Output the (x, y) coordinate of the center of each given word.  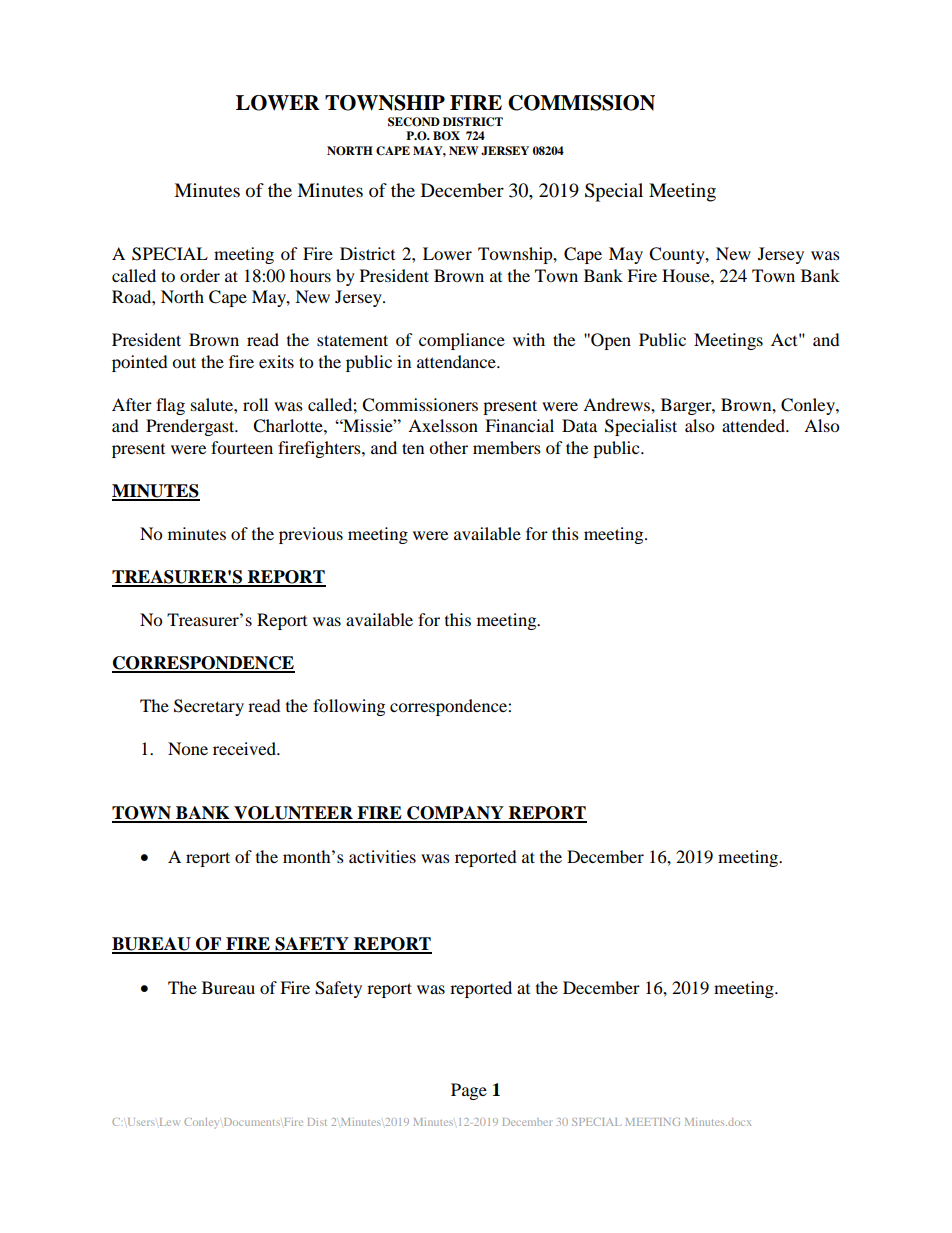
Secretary (209, 707)
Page (469, 1091)
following (349, 707)
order (200, 275)
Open (610, 341)
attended (754, 425)
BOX (446, 136)
